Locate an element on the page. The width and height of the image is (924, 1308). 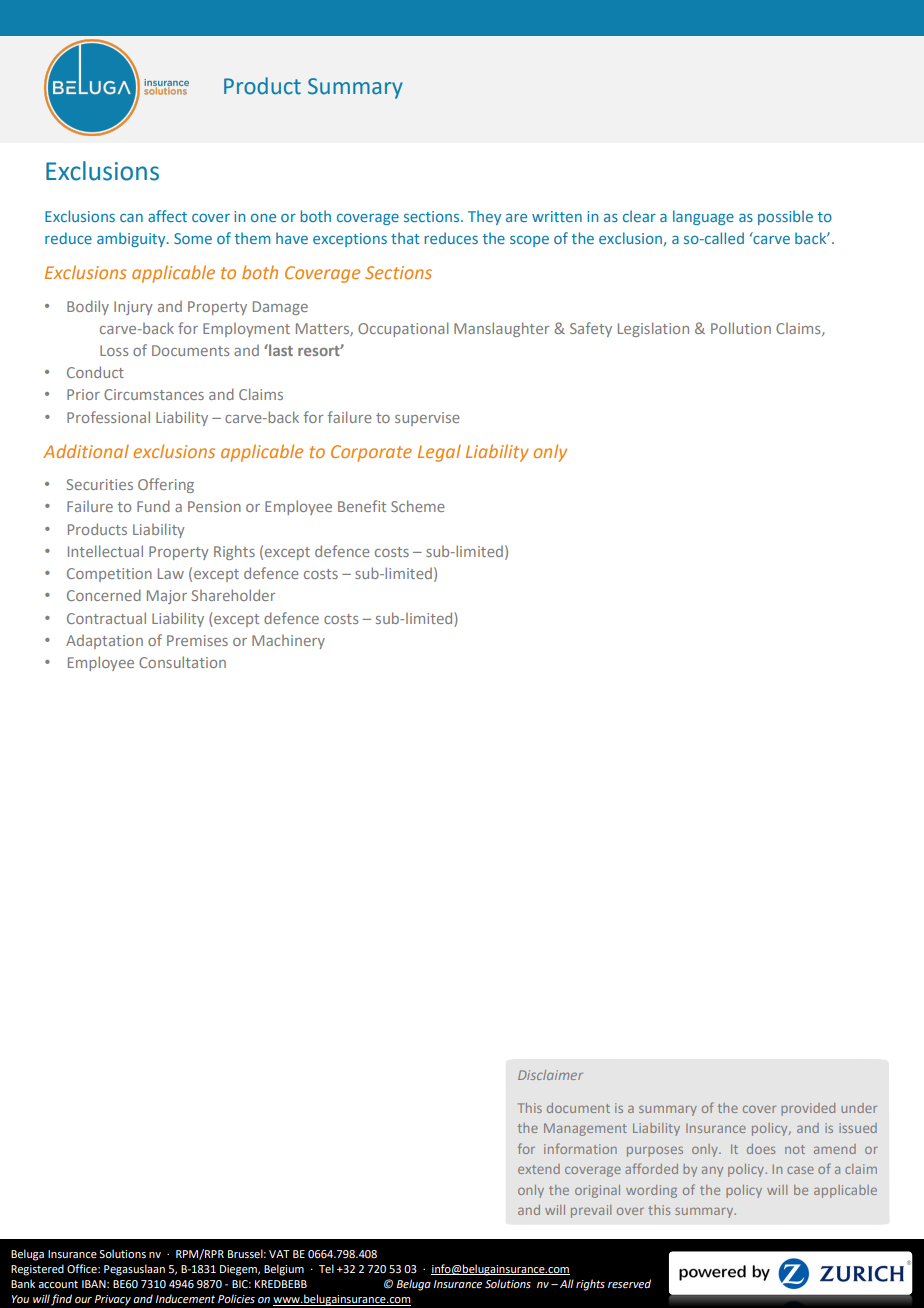
possible is located at coordinates (785, 217).
